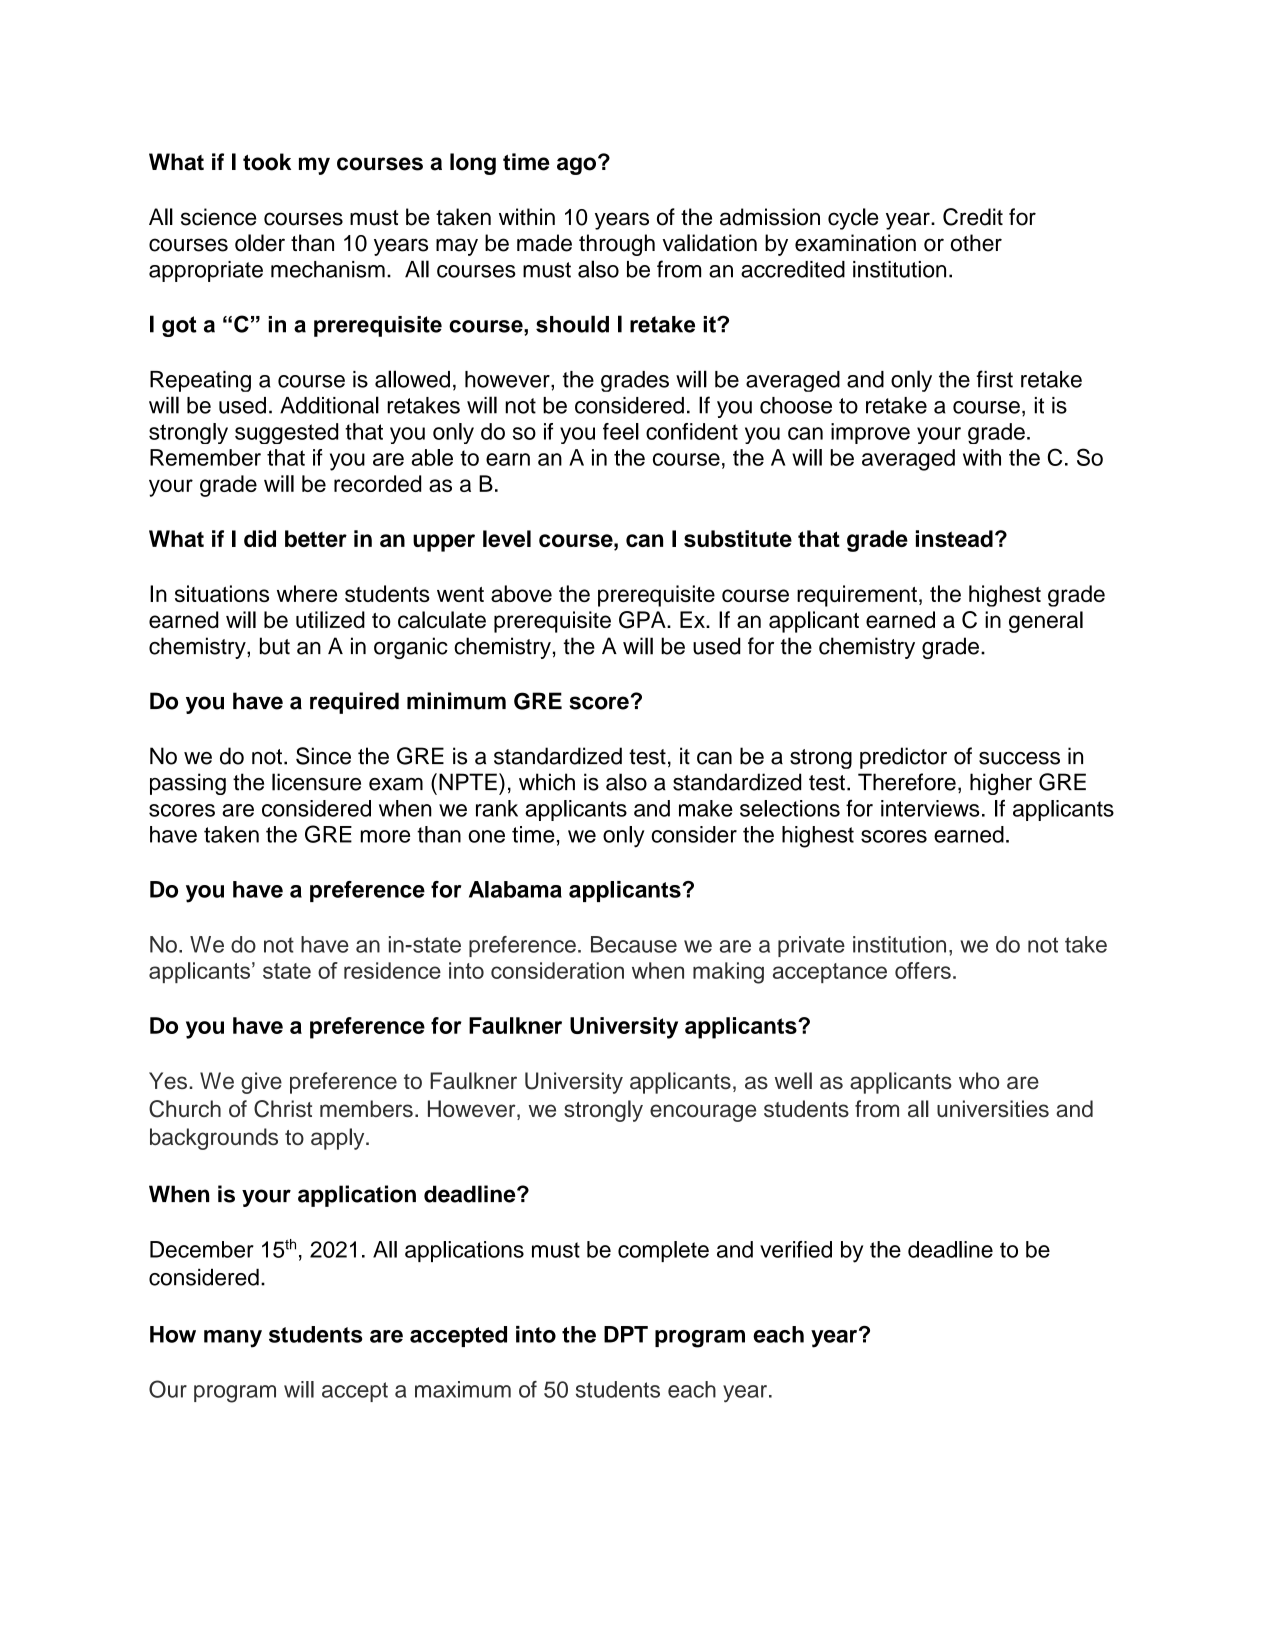 The width and height of the page is (1263, 1635). What do you see at coordinates (233, 1339) in the page?
I see `many` at bounding box center [233, 1339].
